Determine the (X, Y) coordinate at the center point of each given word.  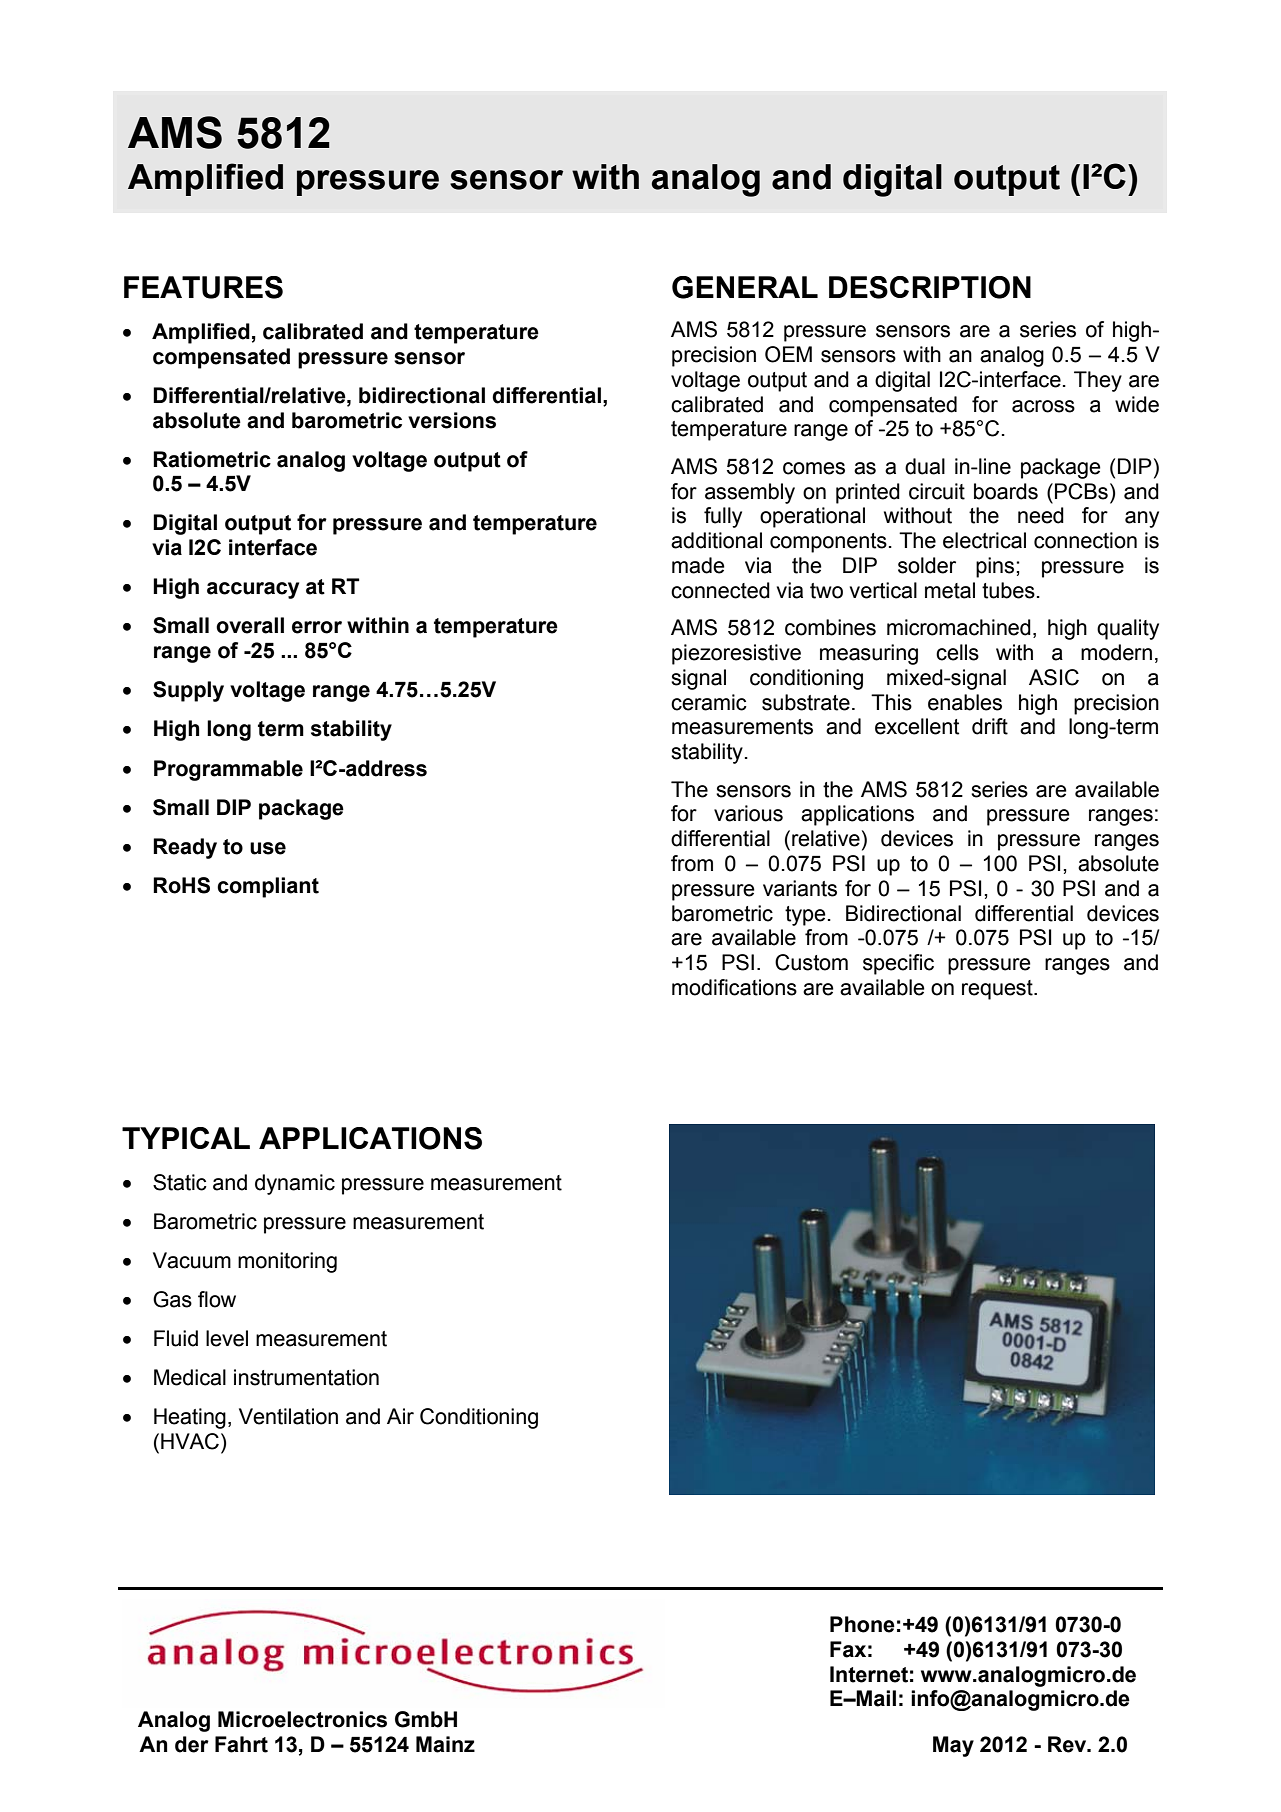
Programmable (228, 770)
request (998, 990)
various (748, 813)
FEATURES (203, 287)
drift (990, 726)
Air (400, 1416)
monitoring (287, 1262)
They (1098, 381)
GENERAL (745, 287)
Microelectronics (302, 1719)
